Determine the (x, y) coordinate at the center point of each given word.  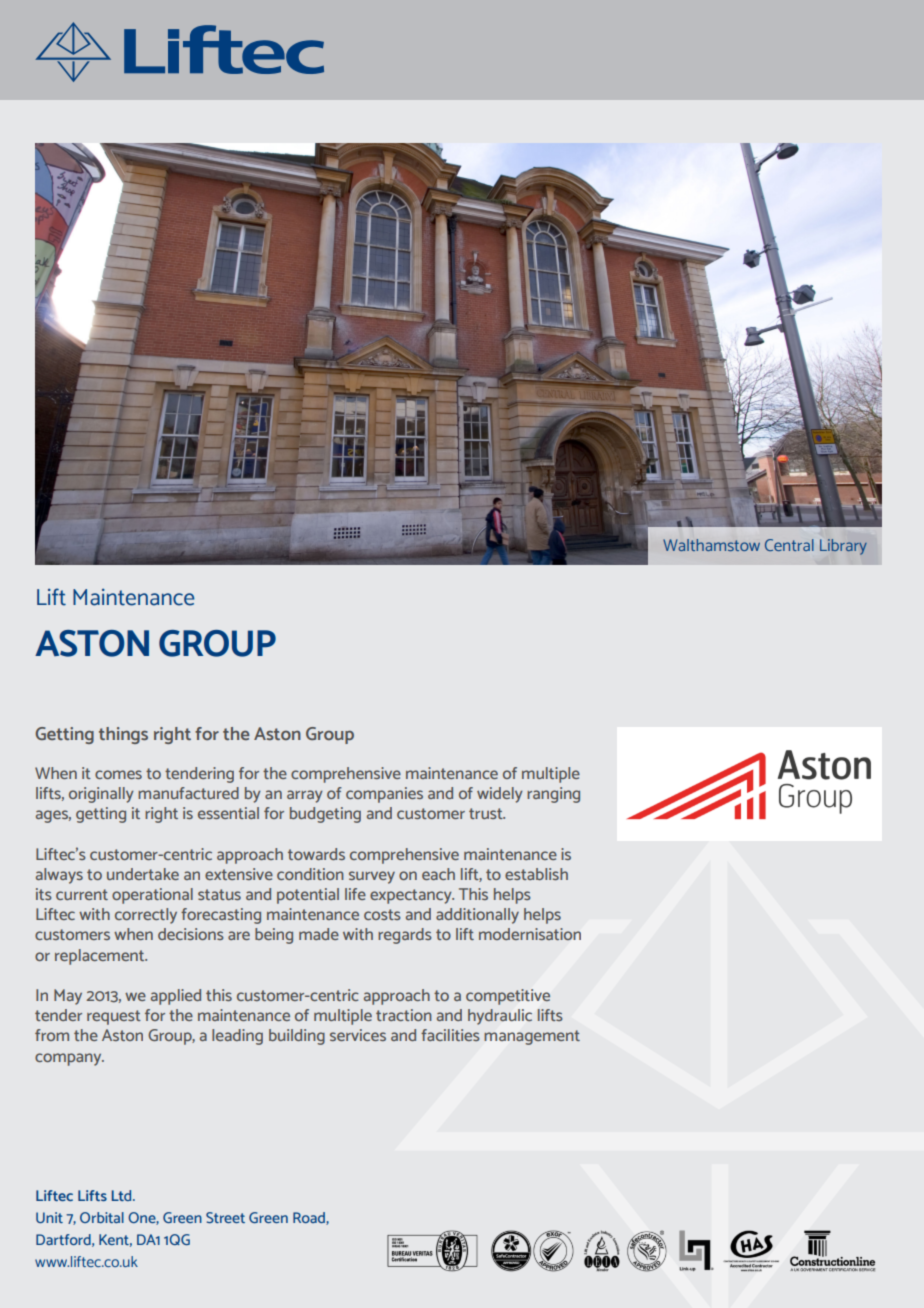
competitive (508, 997)
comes (118, 774)
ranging (553, 795)
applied (176, 997)
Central (789, 545)
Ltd (123, 1195)
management (532, 1037)
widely (500, 795)
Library (843, 547)
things (123, 735)
